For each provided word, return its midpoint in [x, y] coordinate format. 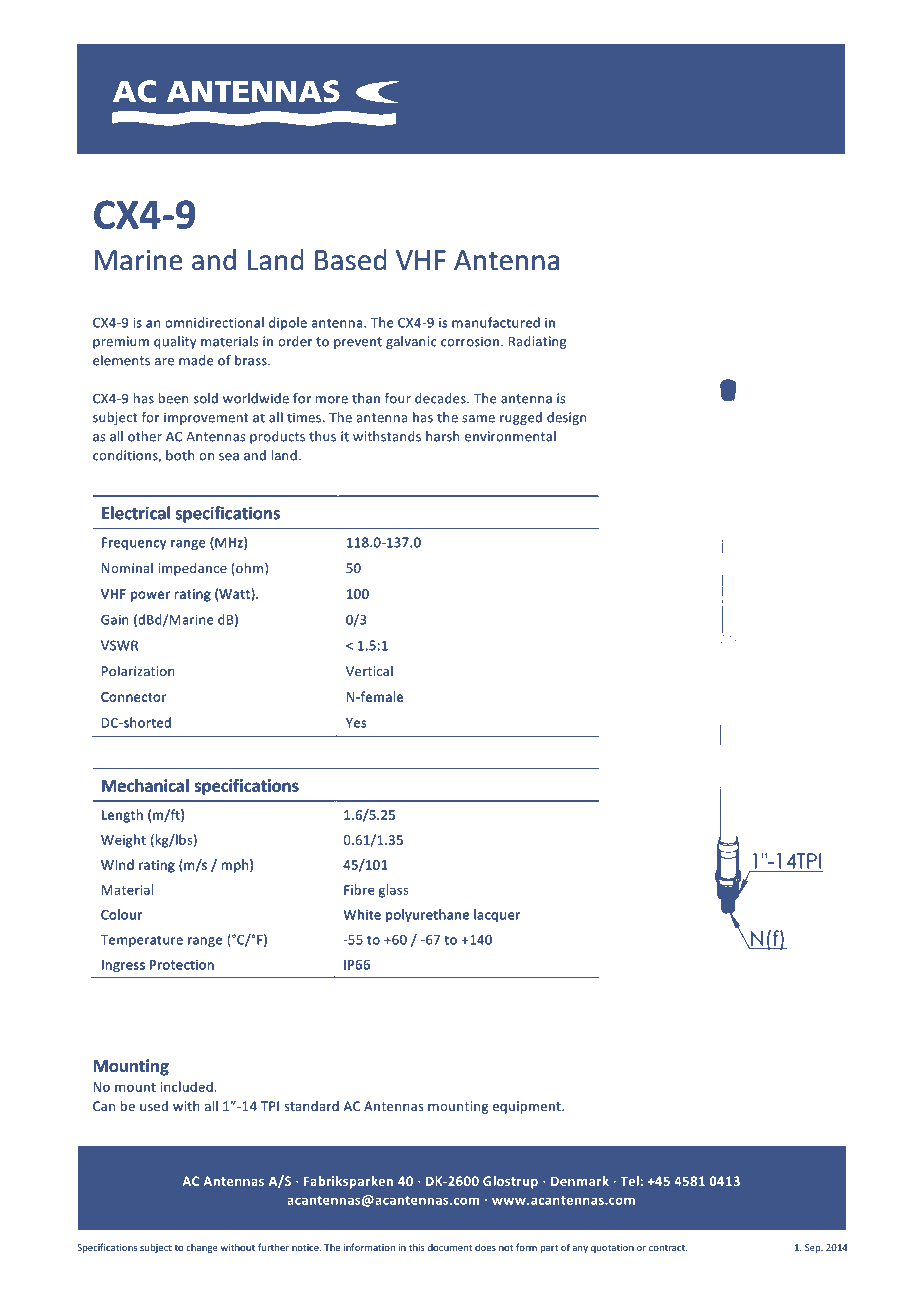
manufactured [496, 322]
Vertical [369, 671]
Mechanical [145, 785]
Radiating [537, 342]
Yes [356, 723]
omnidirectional [214, 322]
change [202, 1248]
